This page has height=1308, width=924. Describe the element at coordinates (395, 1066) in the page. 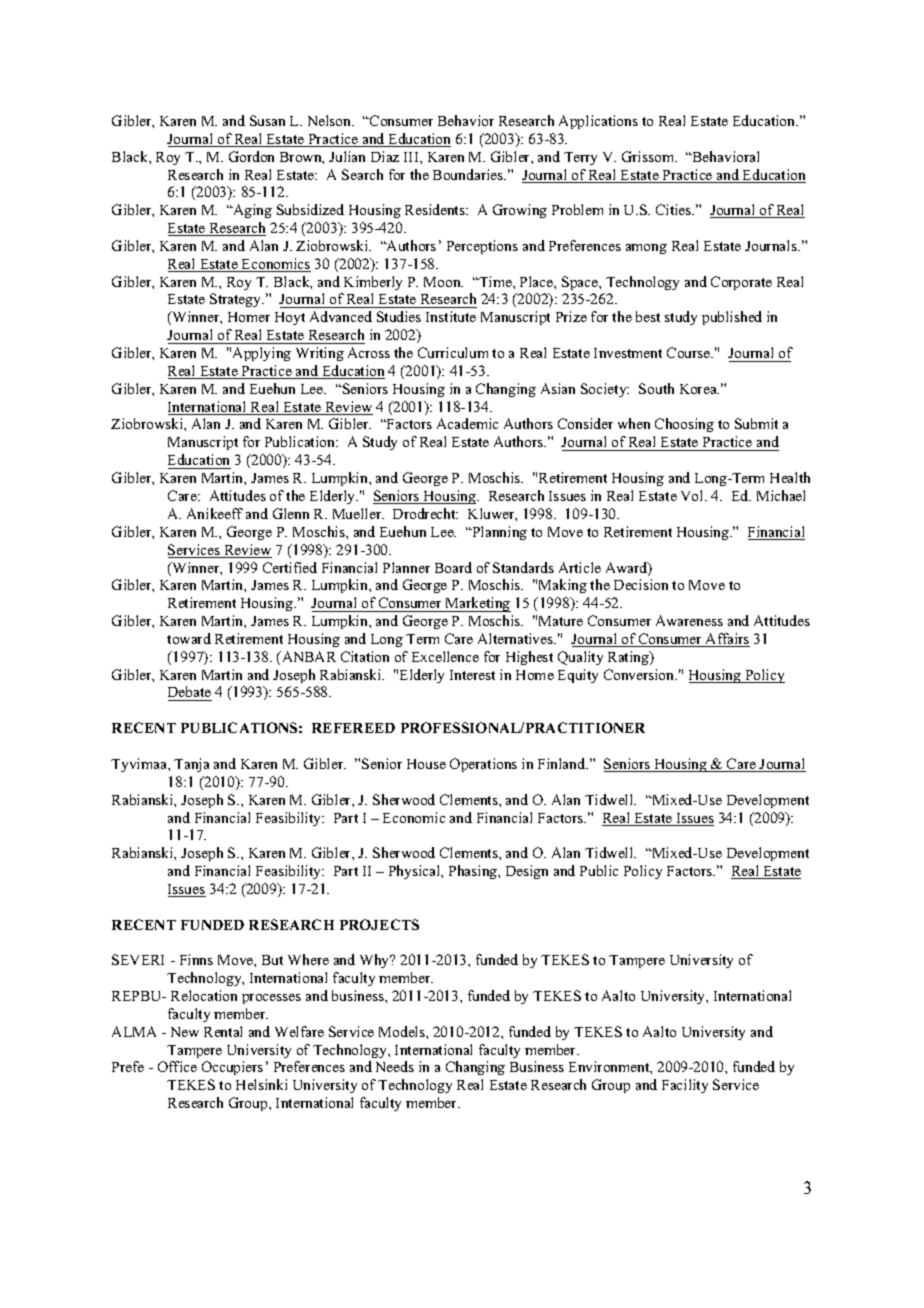

I see `Needs` at that location.
